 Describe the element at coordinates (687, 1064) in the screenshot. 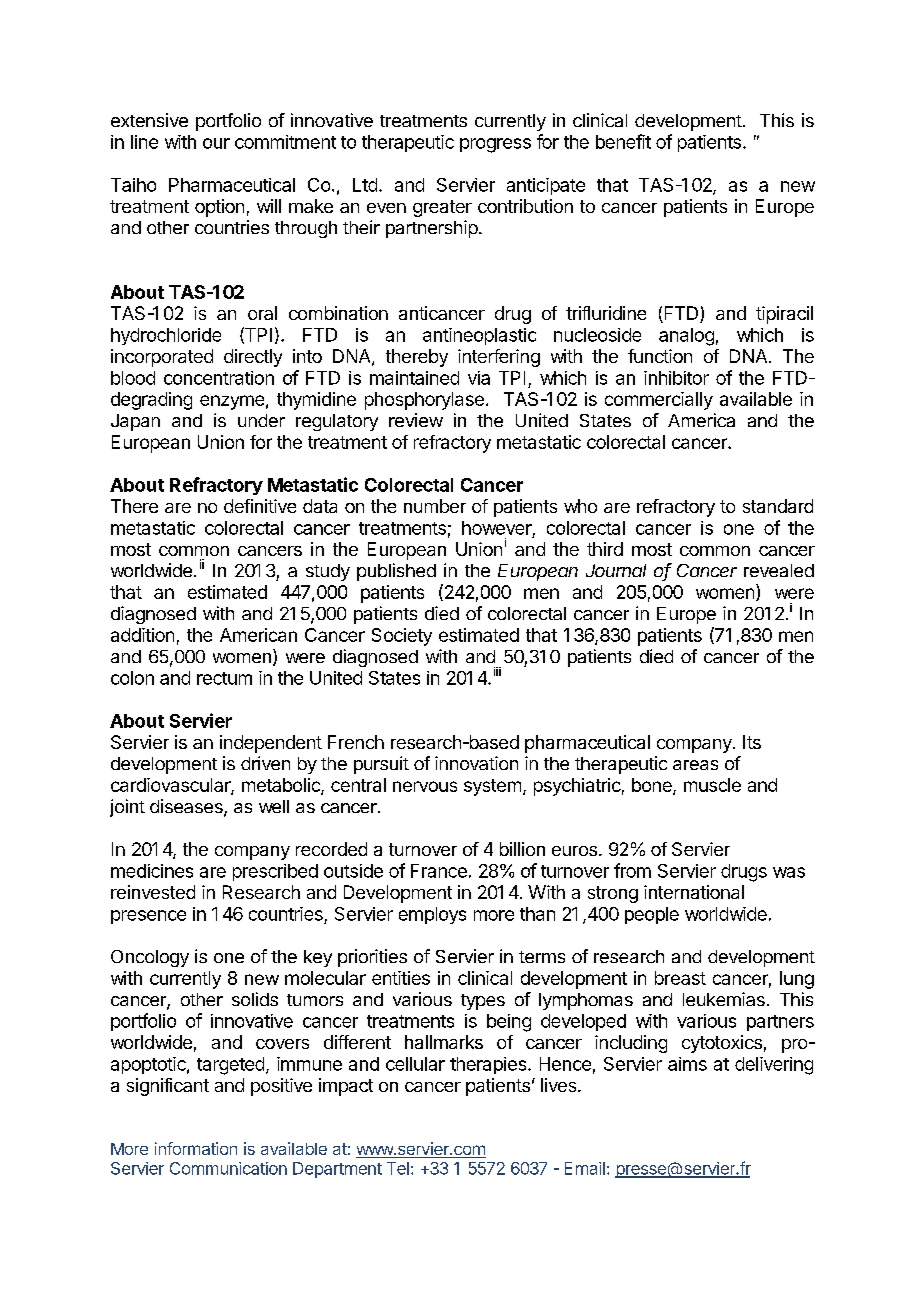

I see `aims` at that location.
